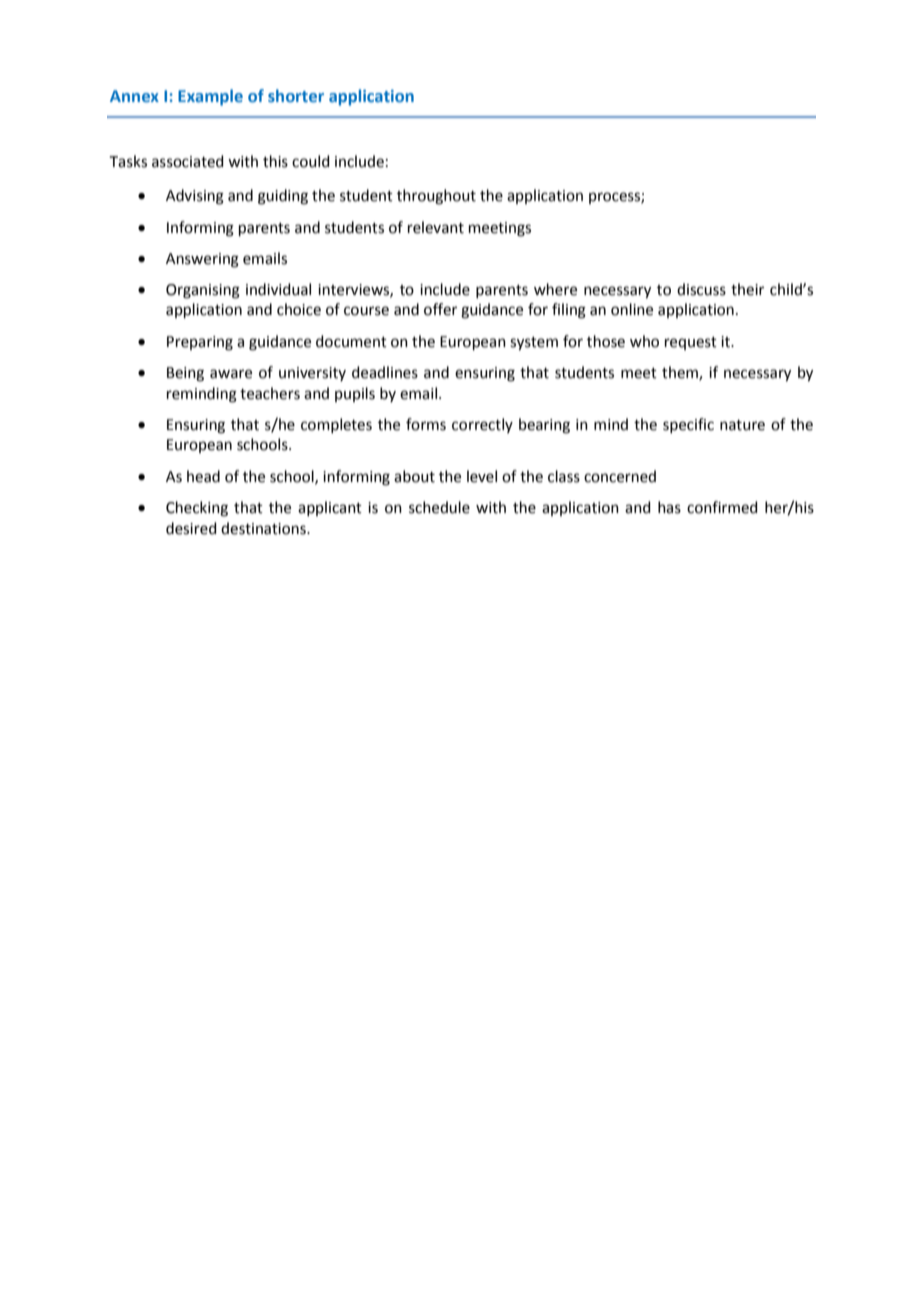  I want to click on throughout, so click(436, 197).
